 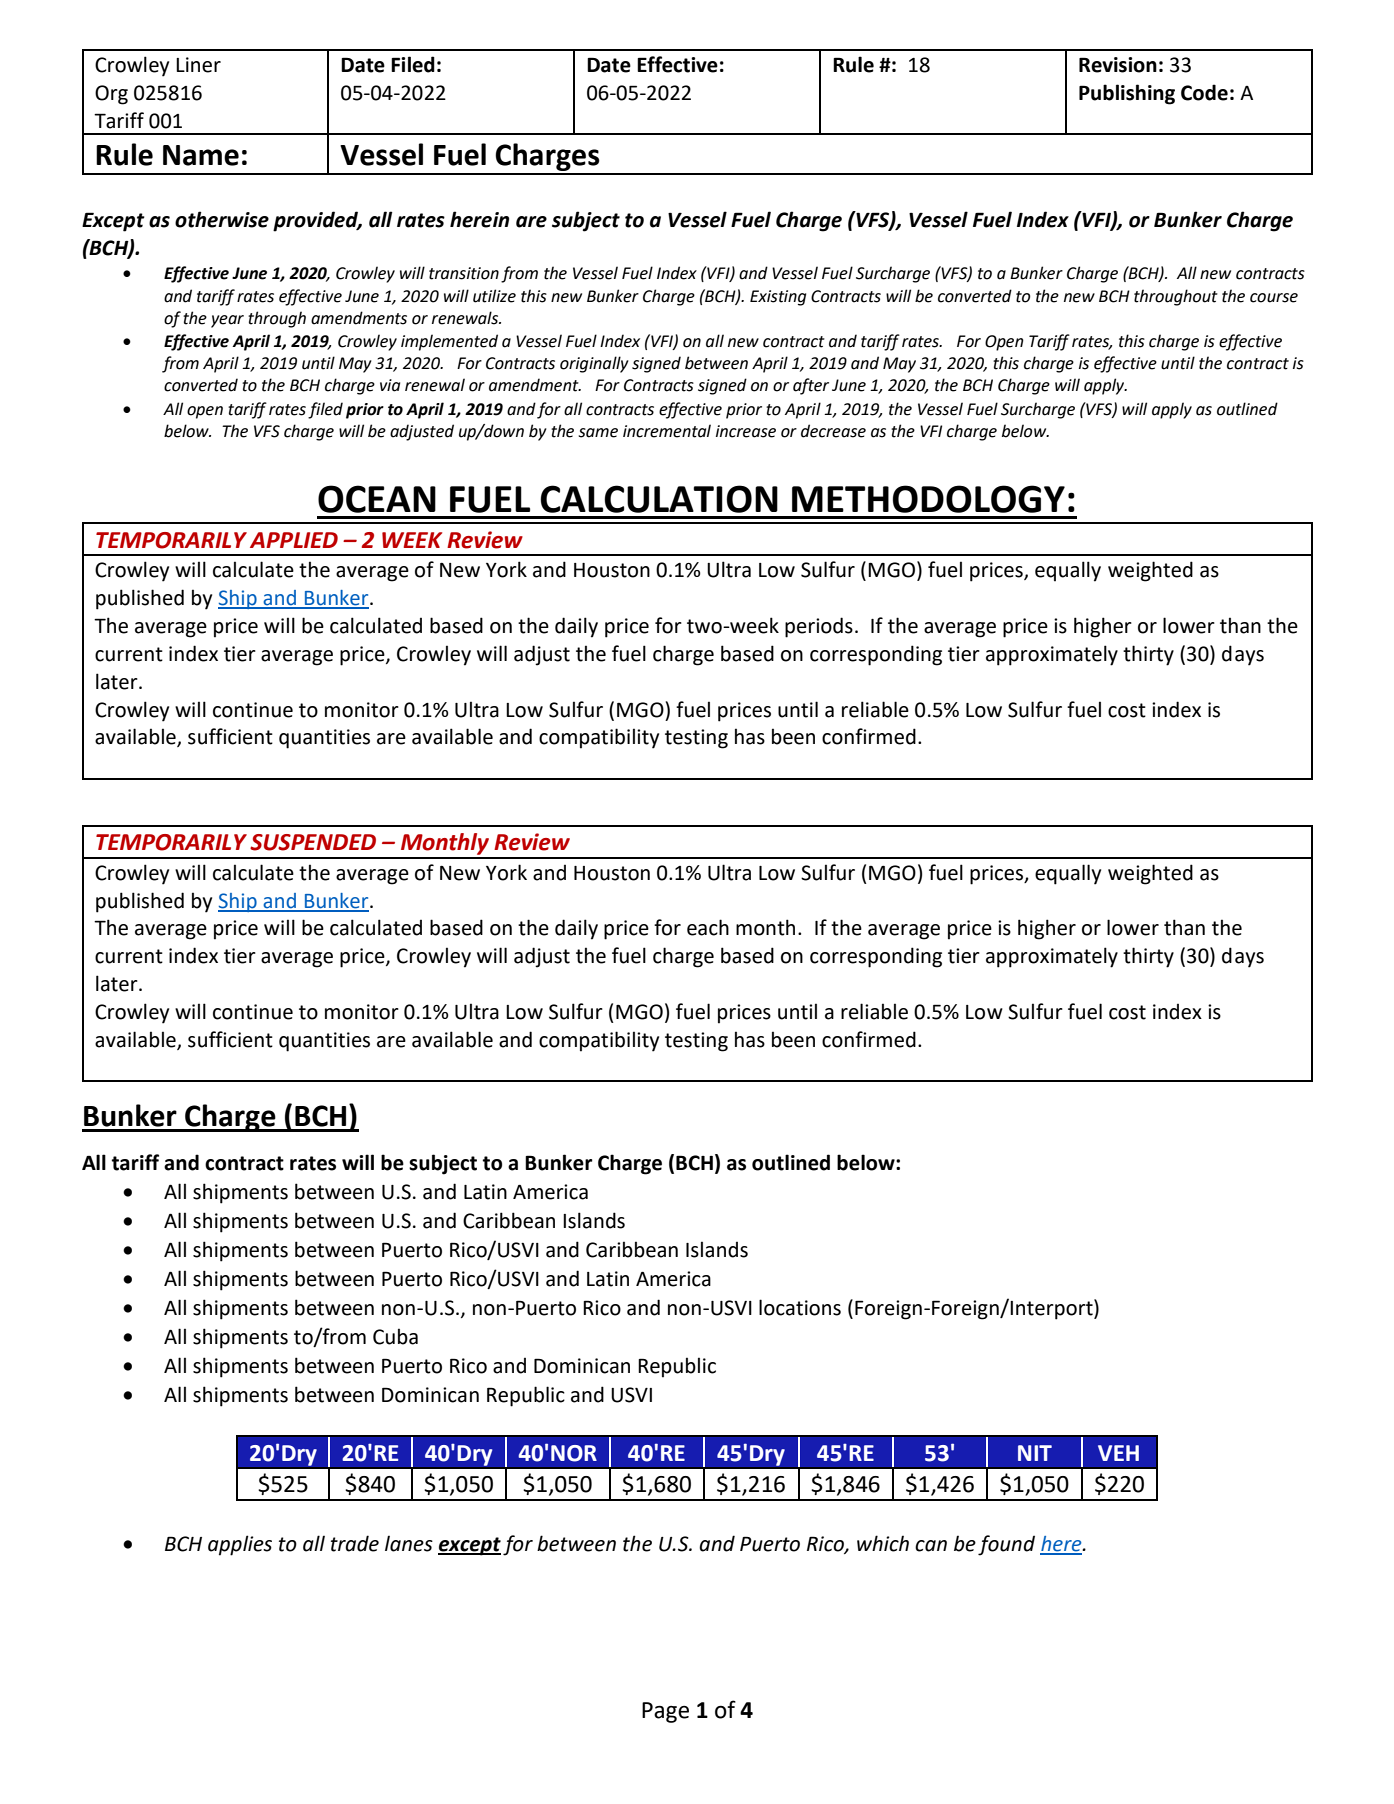 I want to click on Publishing, so click(x=1127, y=94).
